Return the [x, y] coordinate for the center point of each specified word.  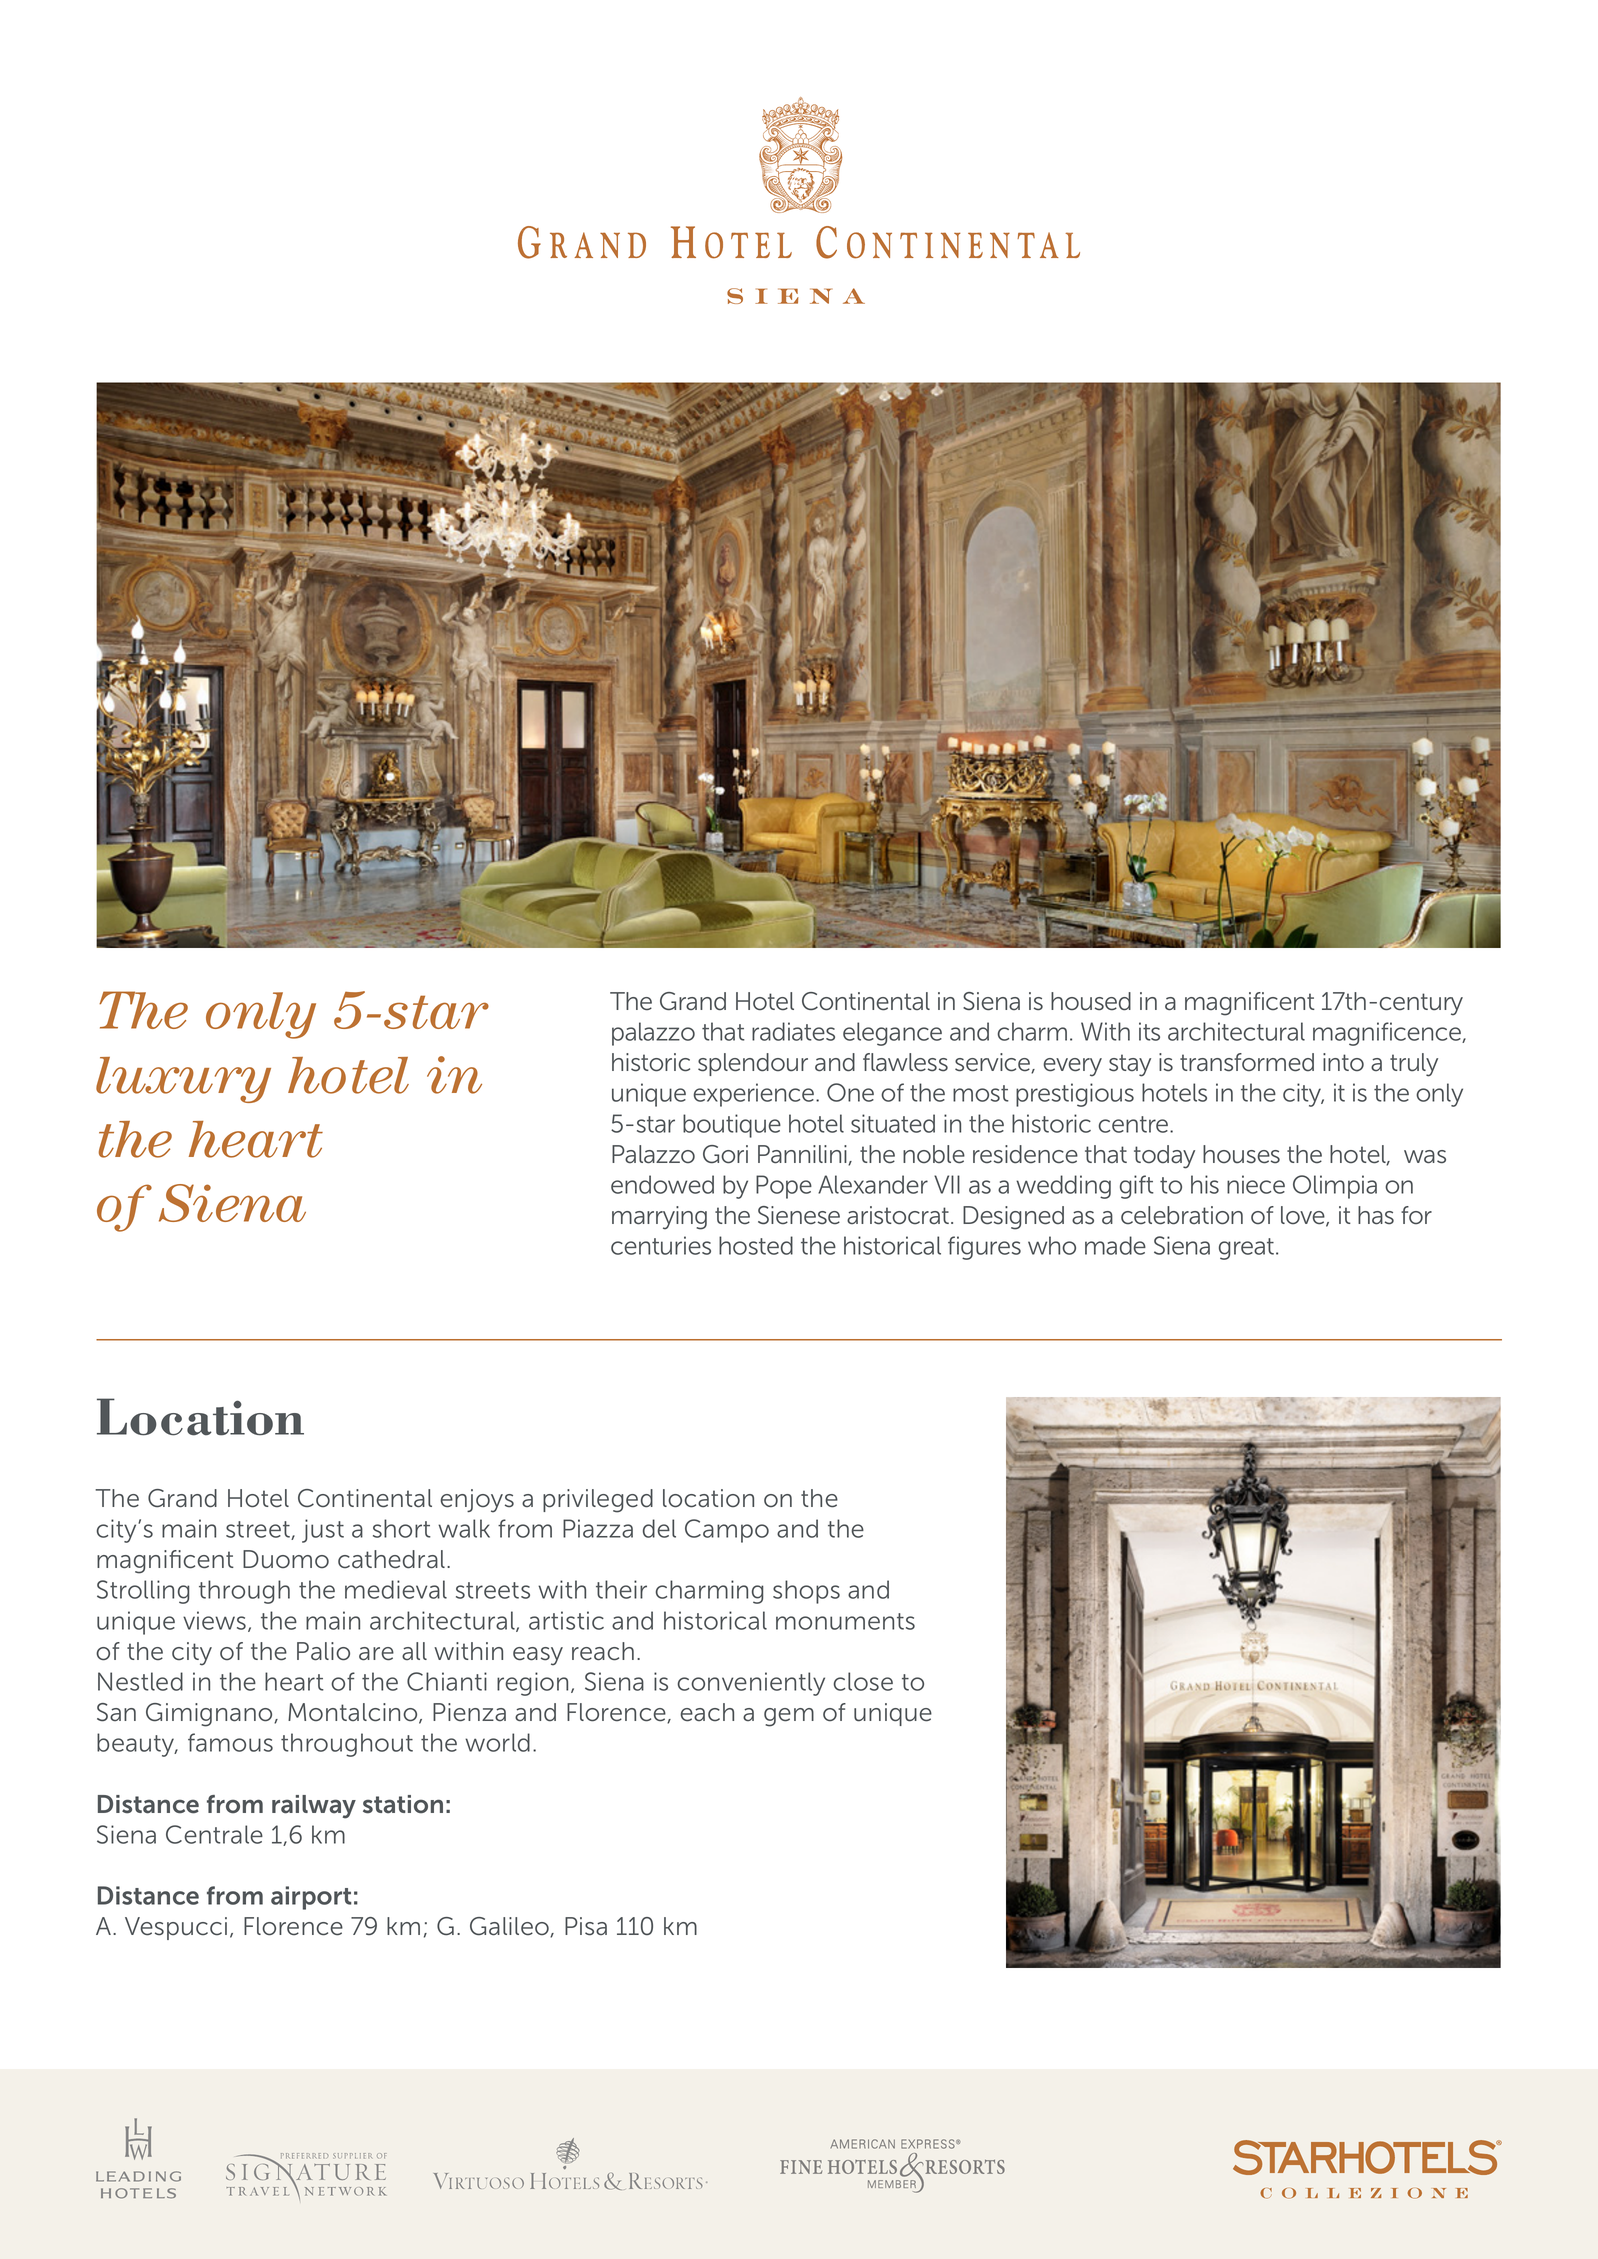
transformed [1247, 1062]
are [376, 1654]
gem [789, 1717]
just [323, 1531]
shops [806, 1592]
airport [311, 1898]
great [1248, 1249]
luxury [183, 1080]
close [863, 1681]
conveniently [751, 1684]
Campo [727, 1531]
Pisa [586, 1926]
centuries [661, 1245]
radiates [793, 1031]
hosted [756, 1245]
